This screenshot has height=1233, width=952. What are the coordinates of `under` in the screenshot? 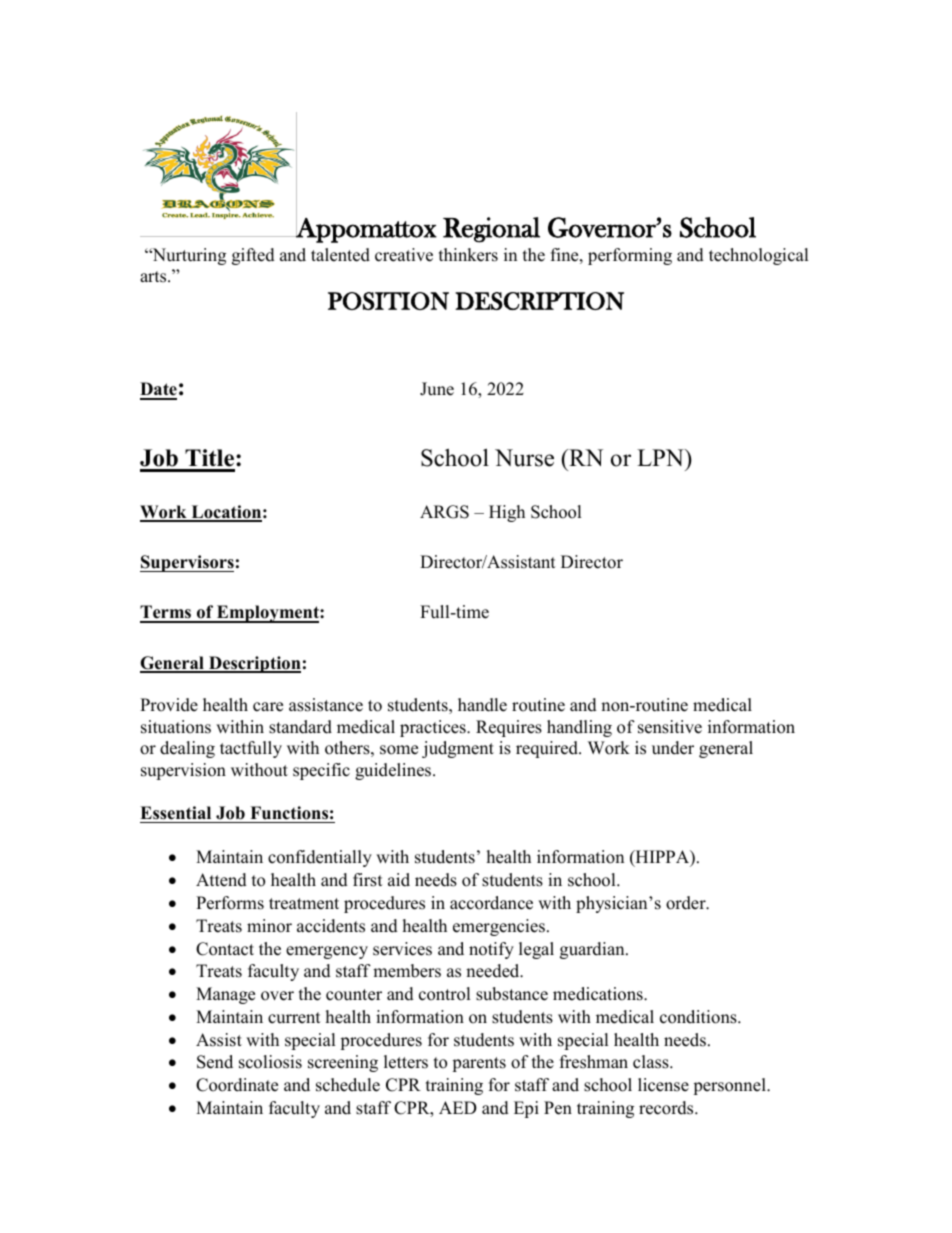 It's located at (673, 748).
